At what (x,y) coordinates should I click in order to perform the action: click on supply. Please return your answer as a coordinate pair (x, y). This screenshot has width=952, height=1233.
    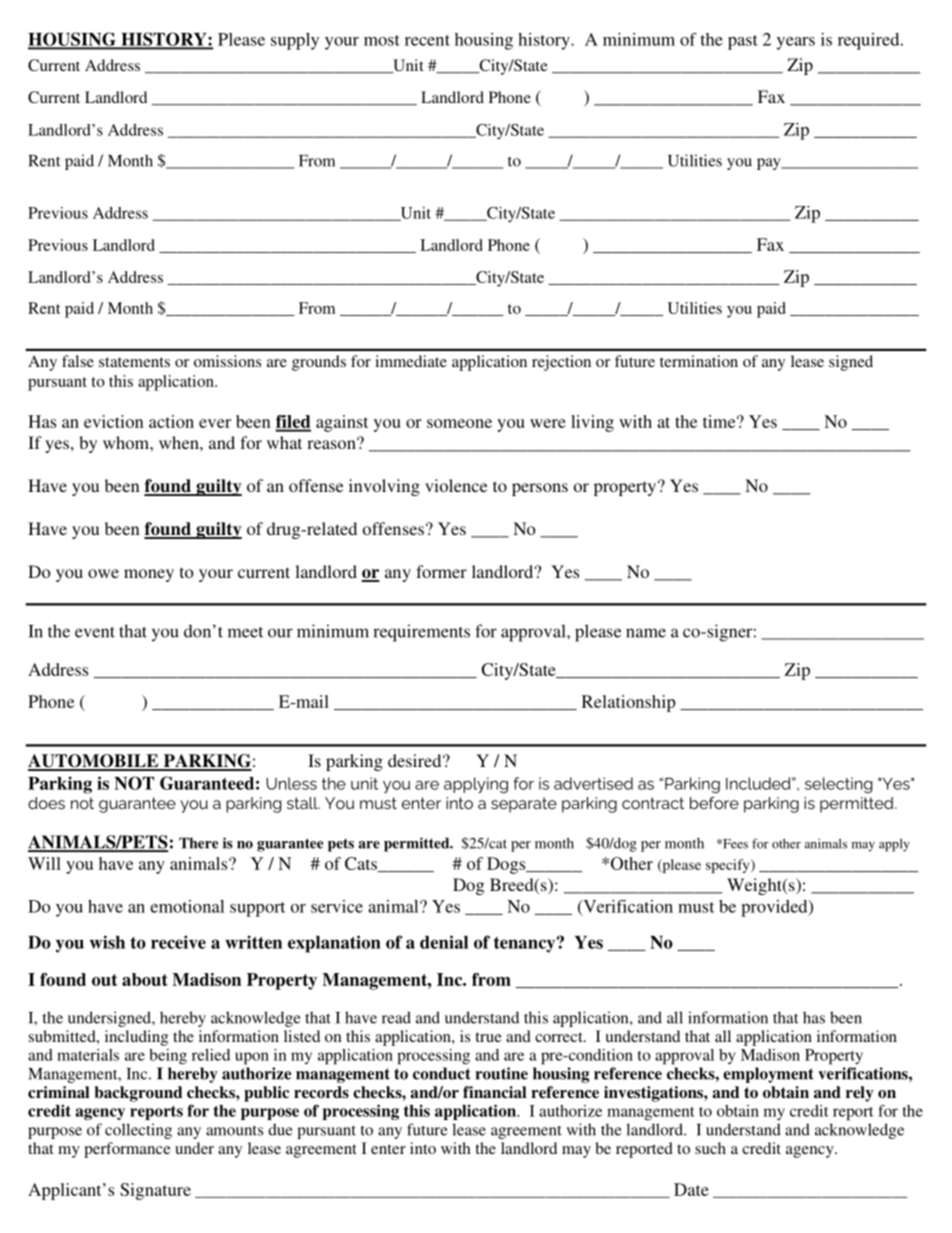
    Looking at the image, I should click on (295, 41).
